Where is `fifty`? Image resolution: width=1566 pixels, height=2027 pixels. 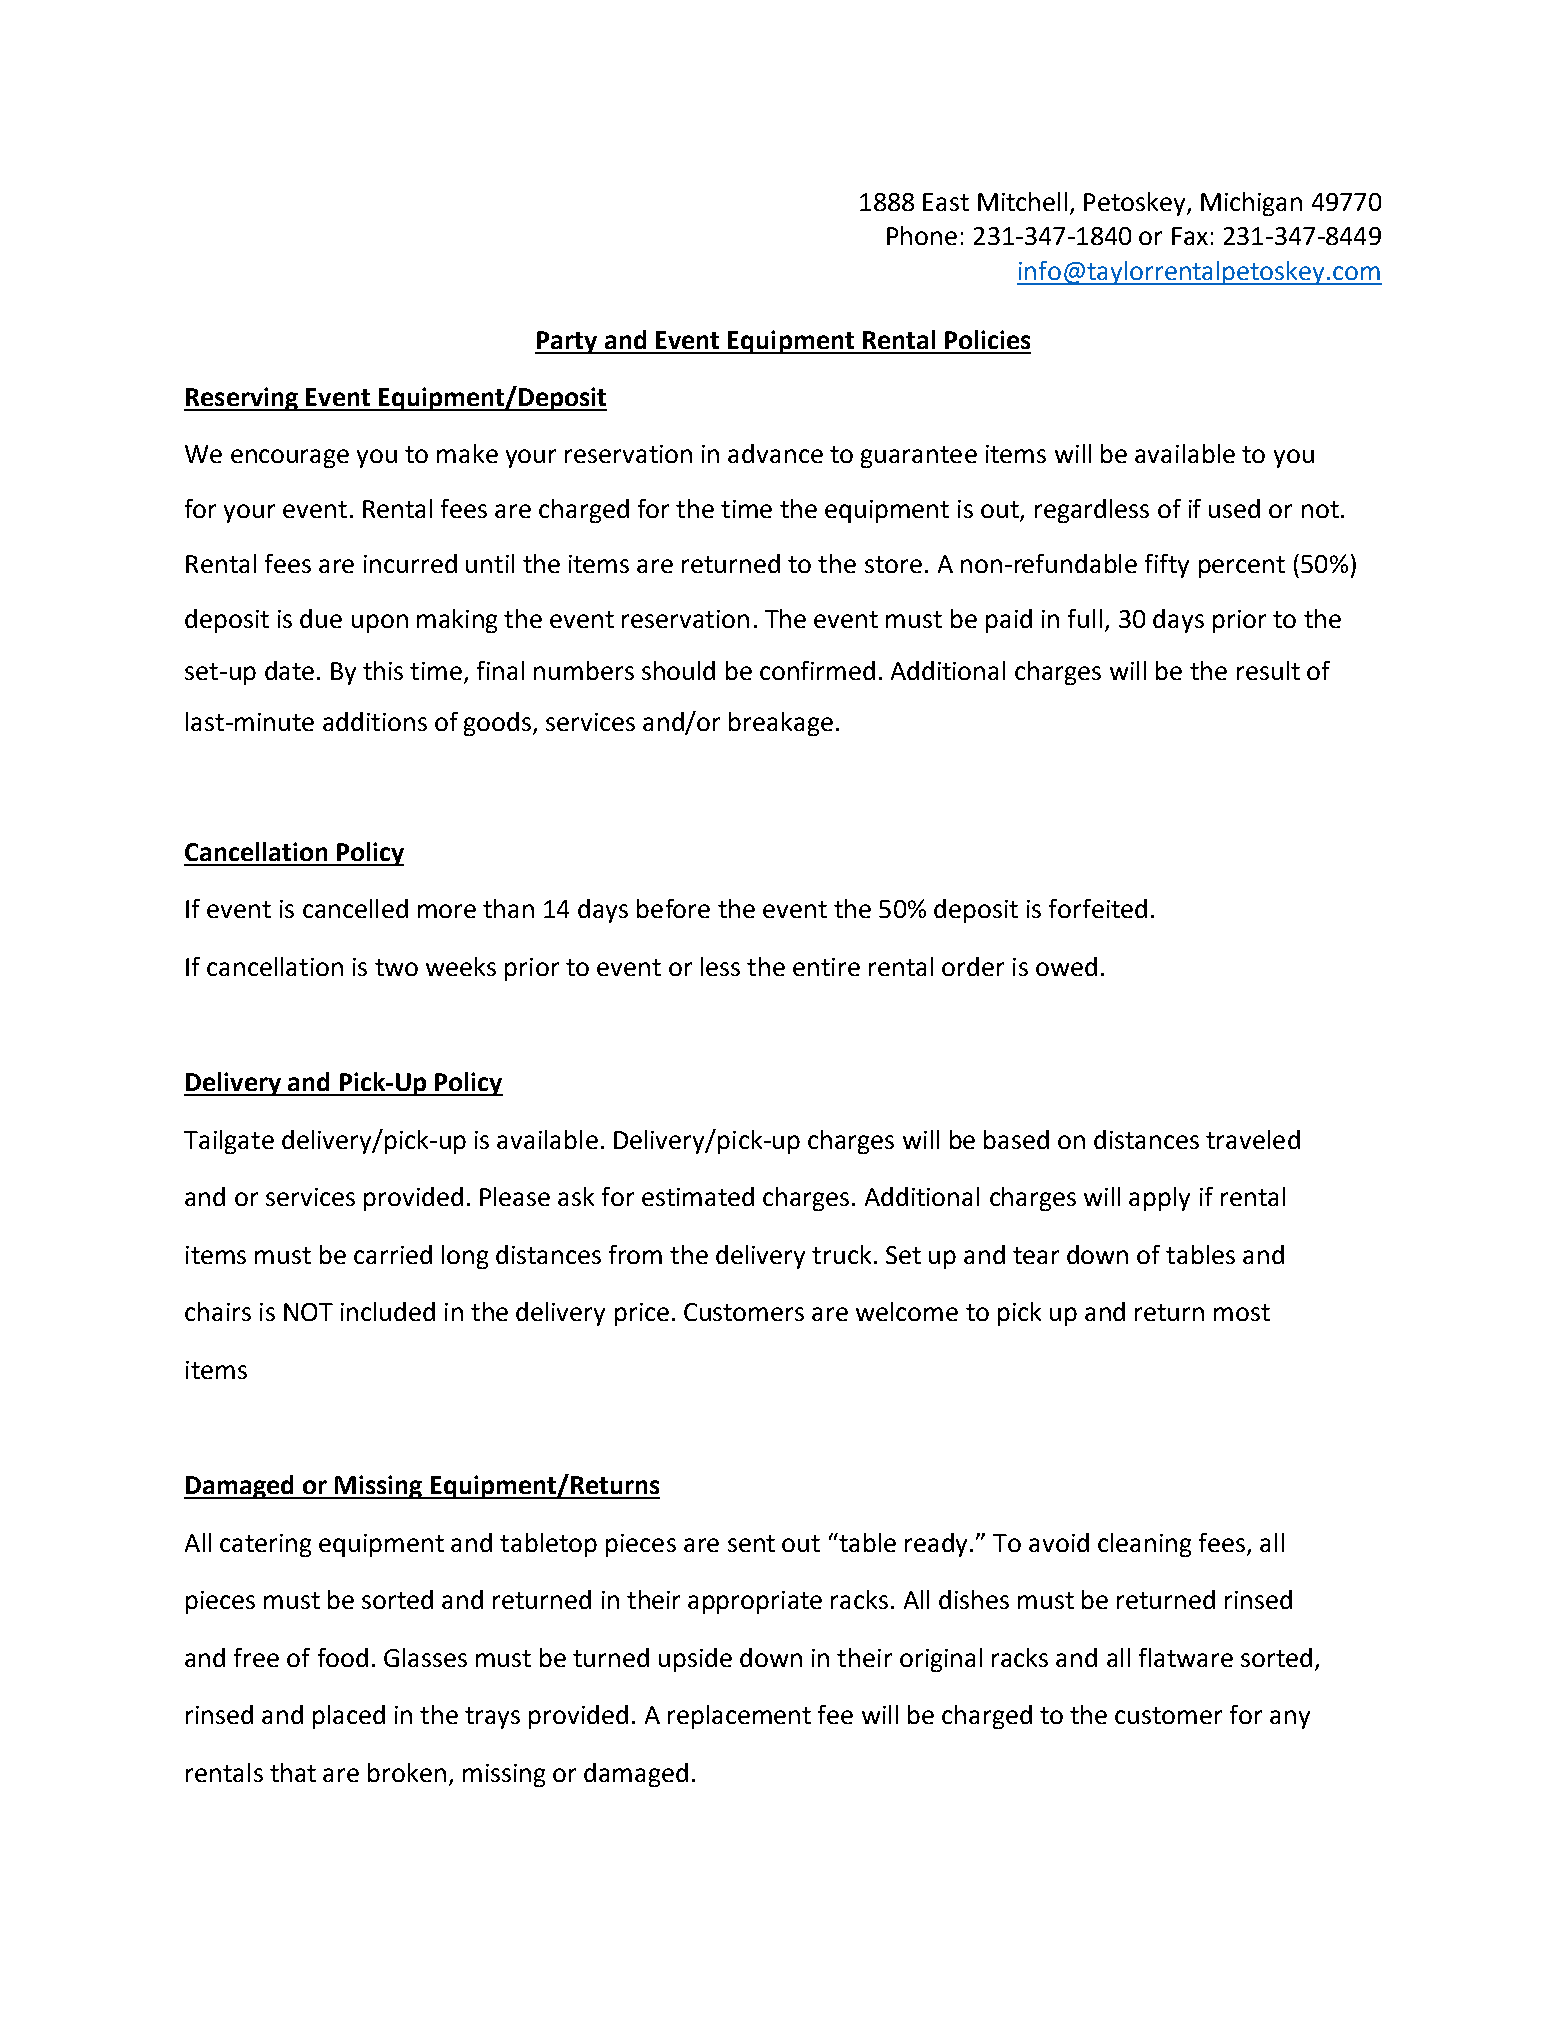 fifty is located at coordinates (1167, 566).
